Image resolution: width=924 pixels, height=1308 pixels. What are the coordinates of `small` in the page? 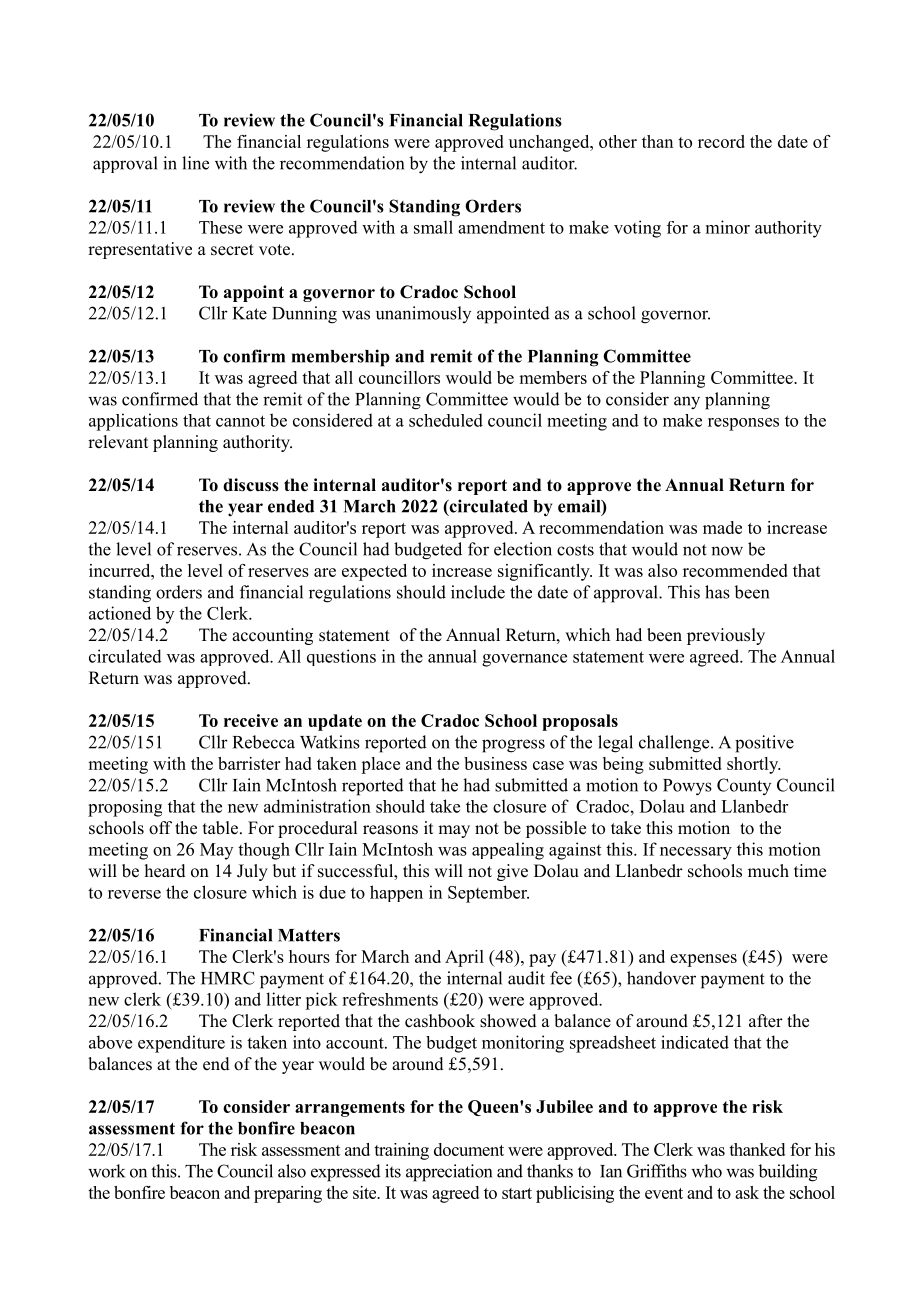 It's located at (433, 227).
